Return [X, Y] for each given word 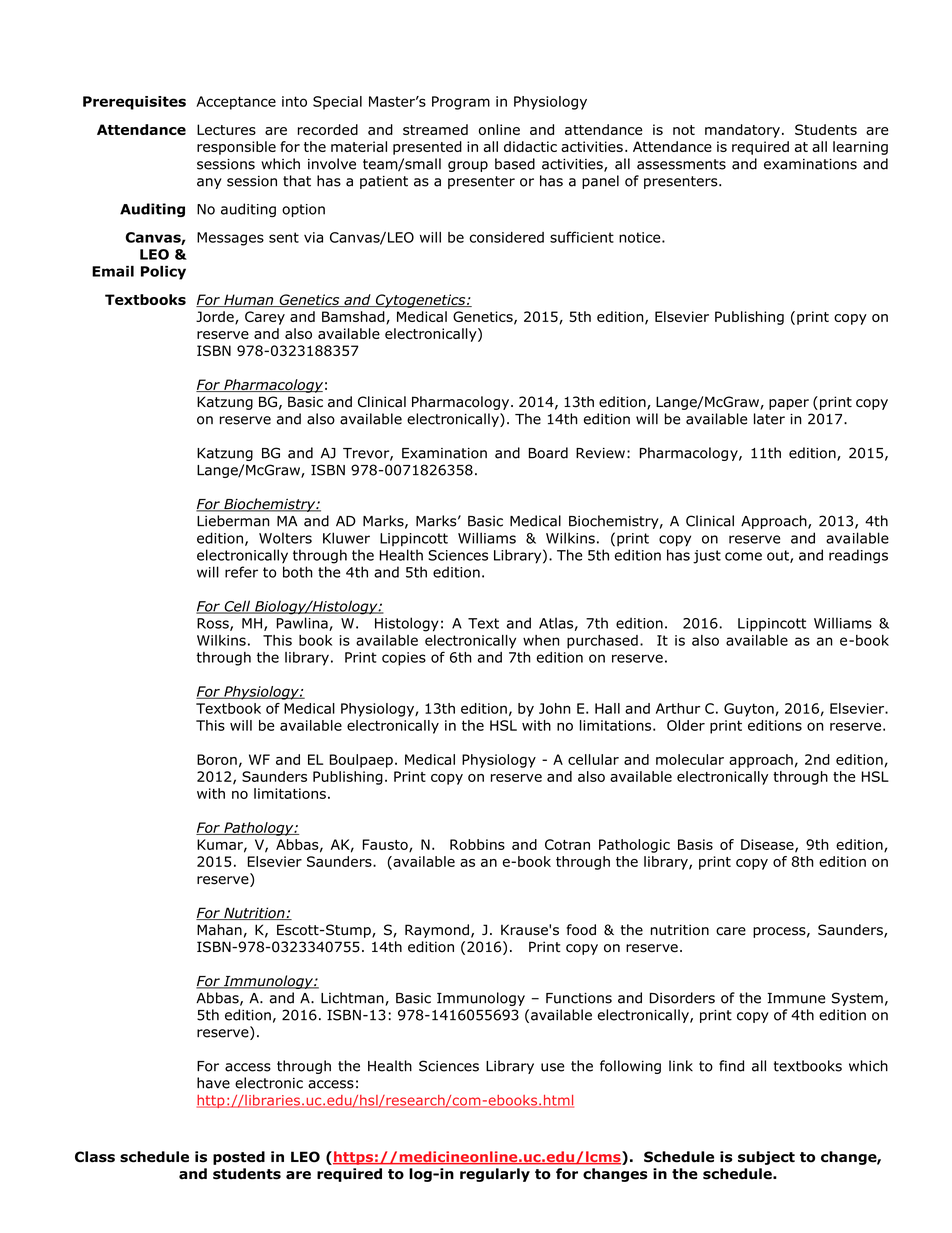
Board [548, 453]
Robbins [477, 844]
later [769, 419]
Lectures [226, 129]
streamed [435, 129]
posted [239, 1158]
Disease [768, 845]
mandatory [742, 131]
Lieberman [233, 521]
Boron [217, 759]
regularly [495, 1175]
